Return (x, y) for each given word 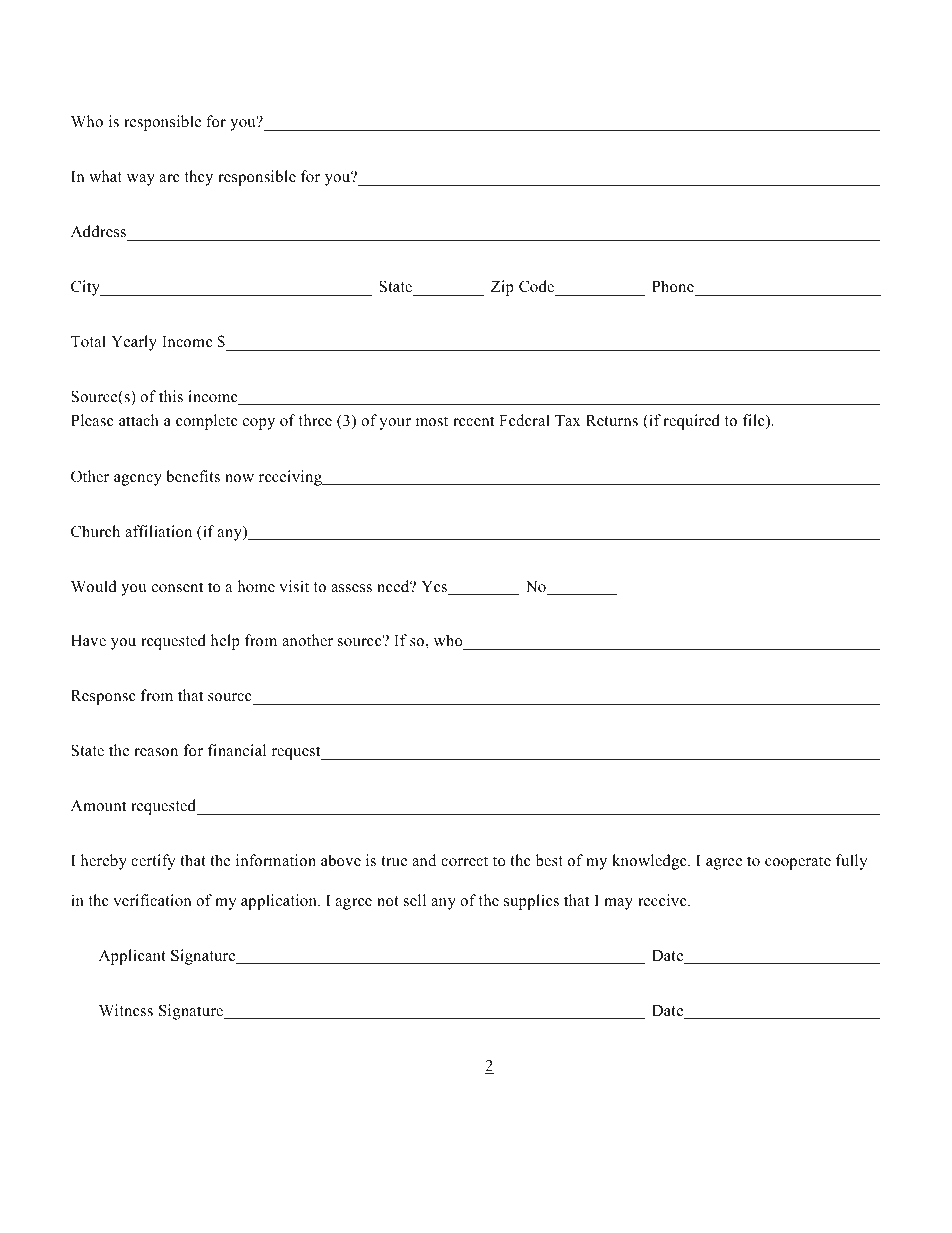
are (169, 178)
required (691, 422)
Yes (436, 588)
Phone (673, 286)
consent (177, 587)
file (755, 422)
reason (156, 752)
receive (663, 900)
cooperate (798, 863)
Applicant (132, 957)
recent (473, 421)
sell (415, 900)
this (171, 396)
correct (464, 861)
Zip (502, 288)
